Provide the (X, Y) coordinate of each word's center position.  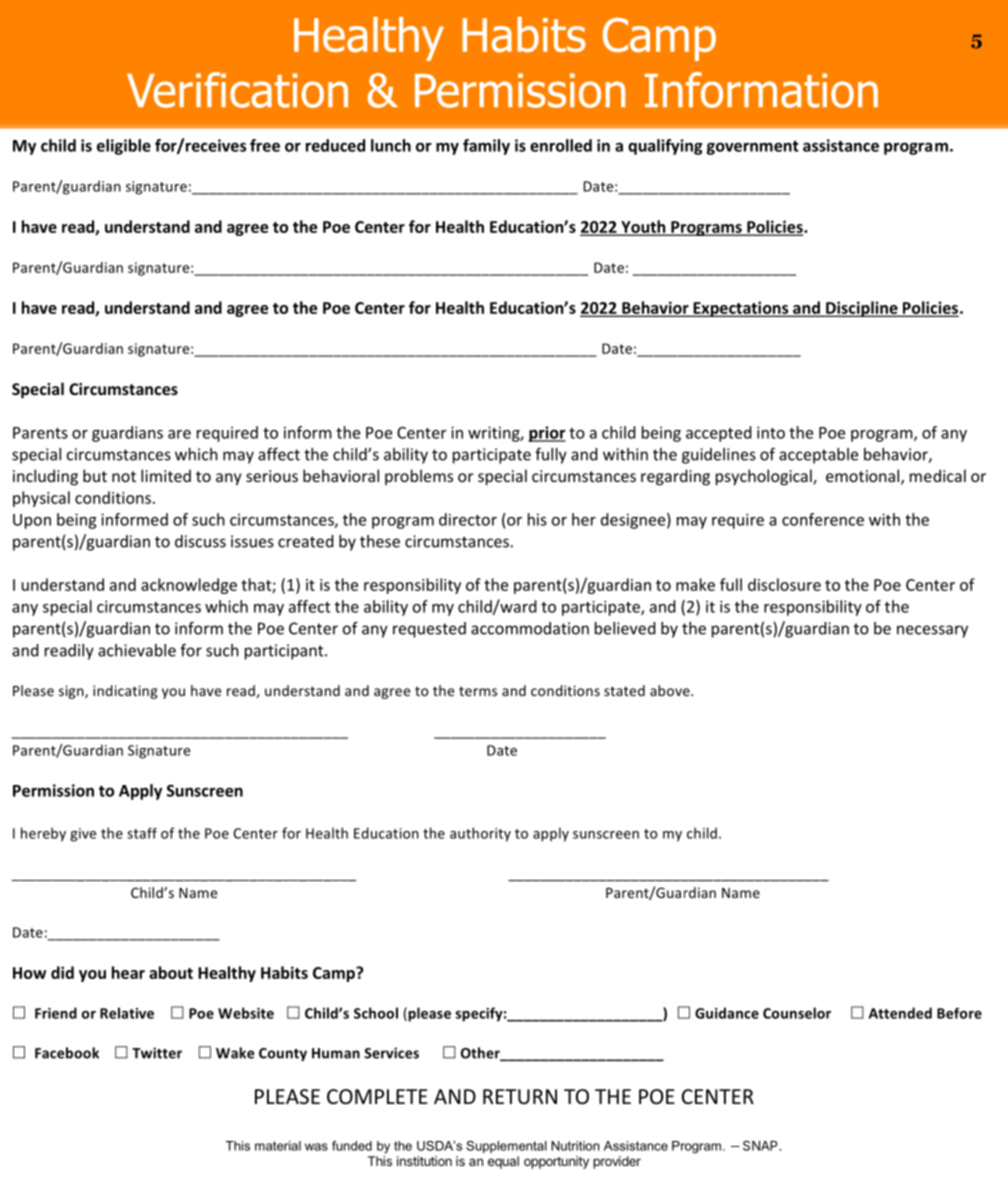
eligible (124, 147)
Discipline (862, 309)
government (752, 148)
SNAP (761, 1145)
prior (547, 434)
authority (480, 834)
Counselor (797, 1013)
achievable (137, 650)
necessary (932, 631)
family (486, 147)
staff (142, 833)
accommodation (530, 628)
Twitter (157, 1053)
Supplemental (506, 1147)
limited (166, 475)
